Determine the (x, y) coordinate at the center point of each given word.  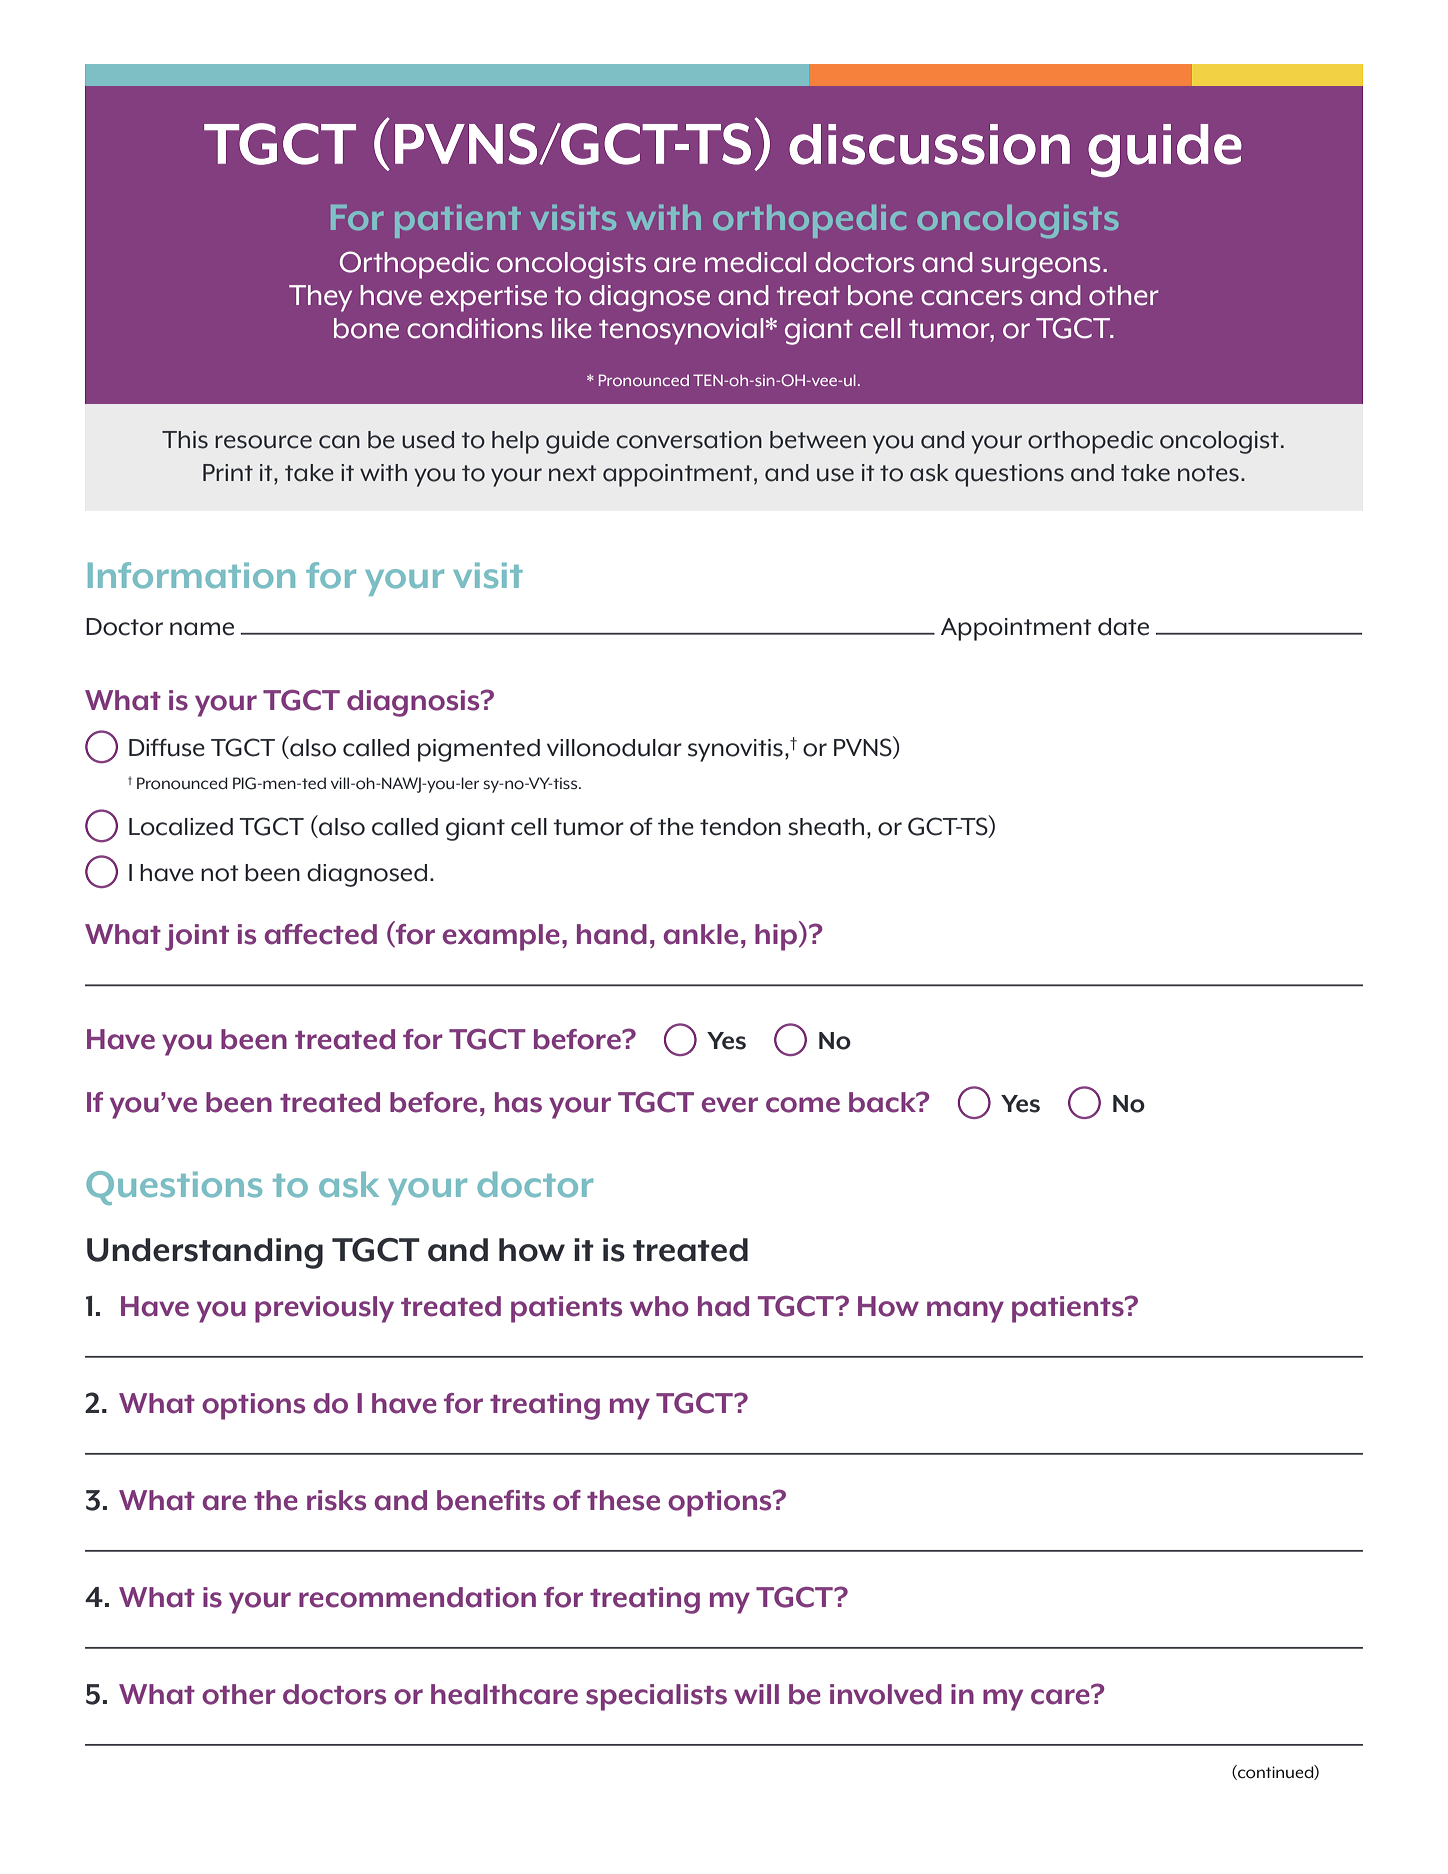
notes (1208, 473)
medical (755, 262)
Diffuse (167, 748)
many (965, 1312)
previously (324, 1309)
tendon (740, 827)
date (1123, 627)
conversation (689, 440)
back (883, 1102)
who (659, 1306)
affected (321, 934)
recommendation (417, 1597)
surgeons (1040, 268)
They (320, 298)
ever (730, 1105)
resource (263, 442)
